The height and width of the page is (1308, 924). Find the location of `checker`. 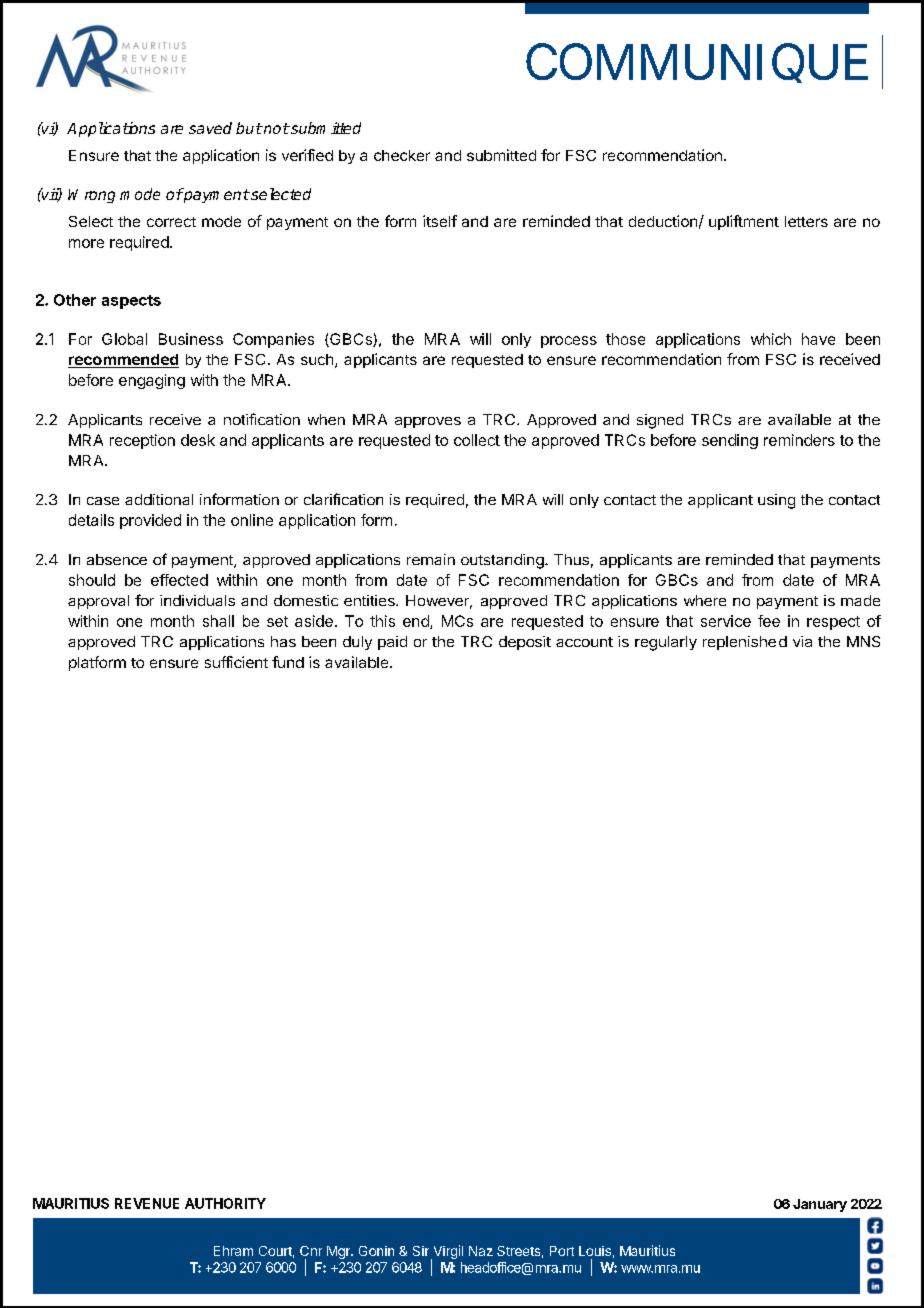

checker is located at coordinates (402, 155).
